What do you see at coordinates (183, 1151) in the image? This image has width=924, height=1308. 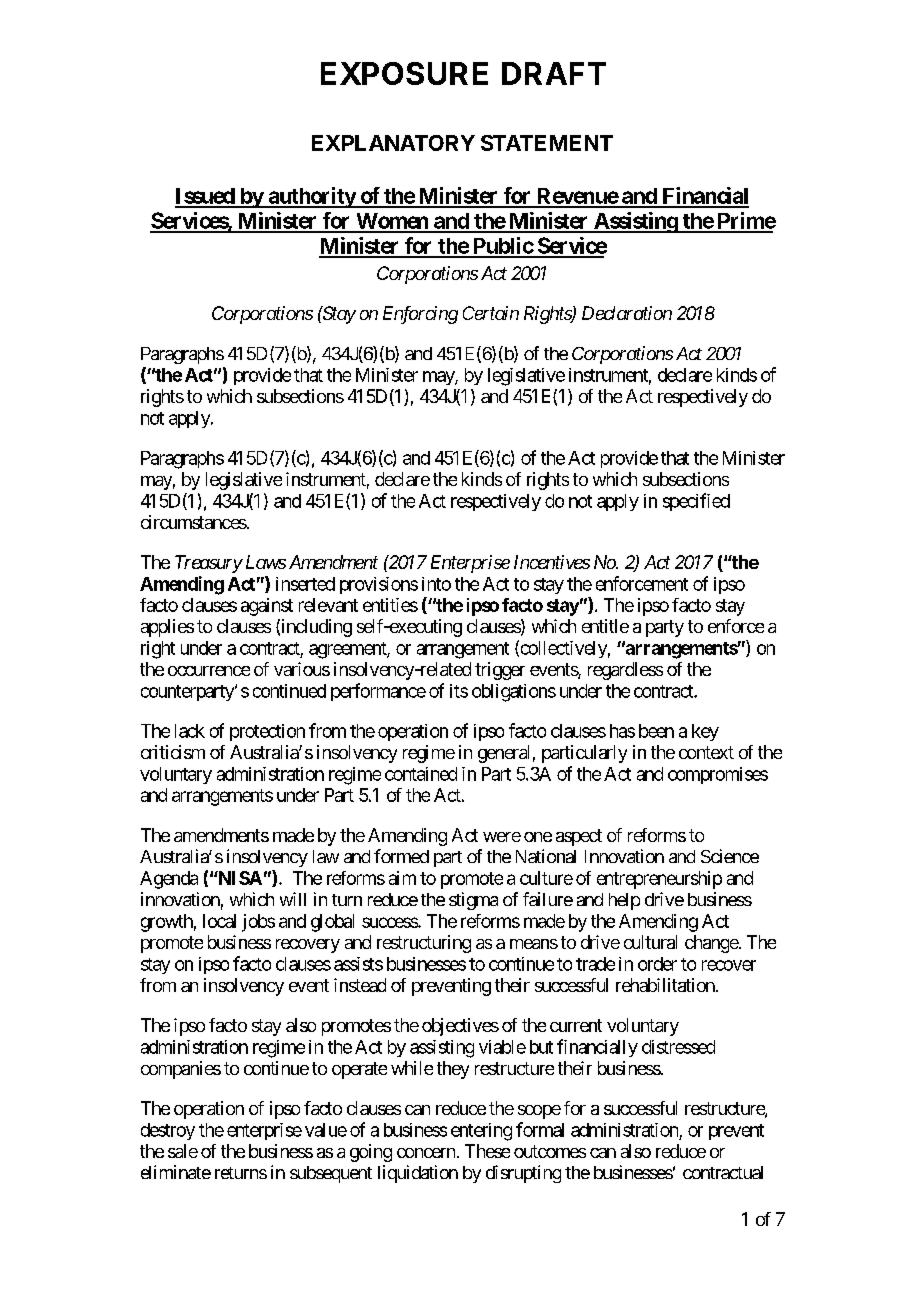 I see `sale` at bounding box center [183, 1151].
